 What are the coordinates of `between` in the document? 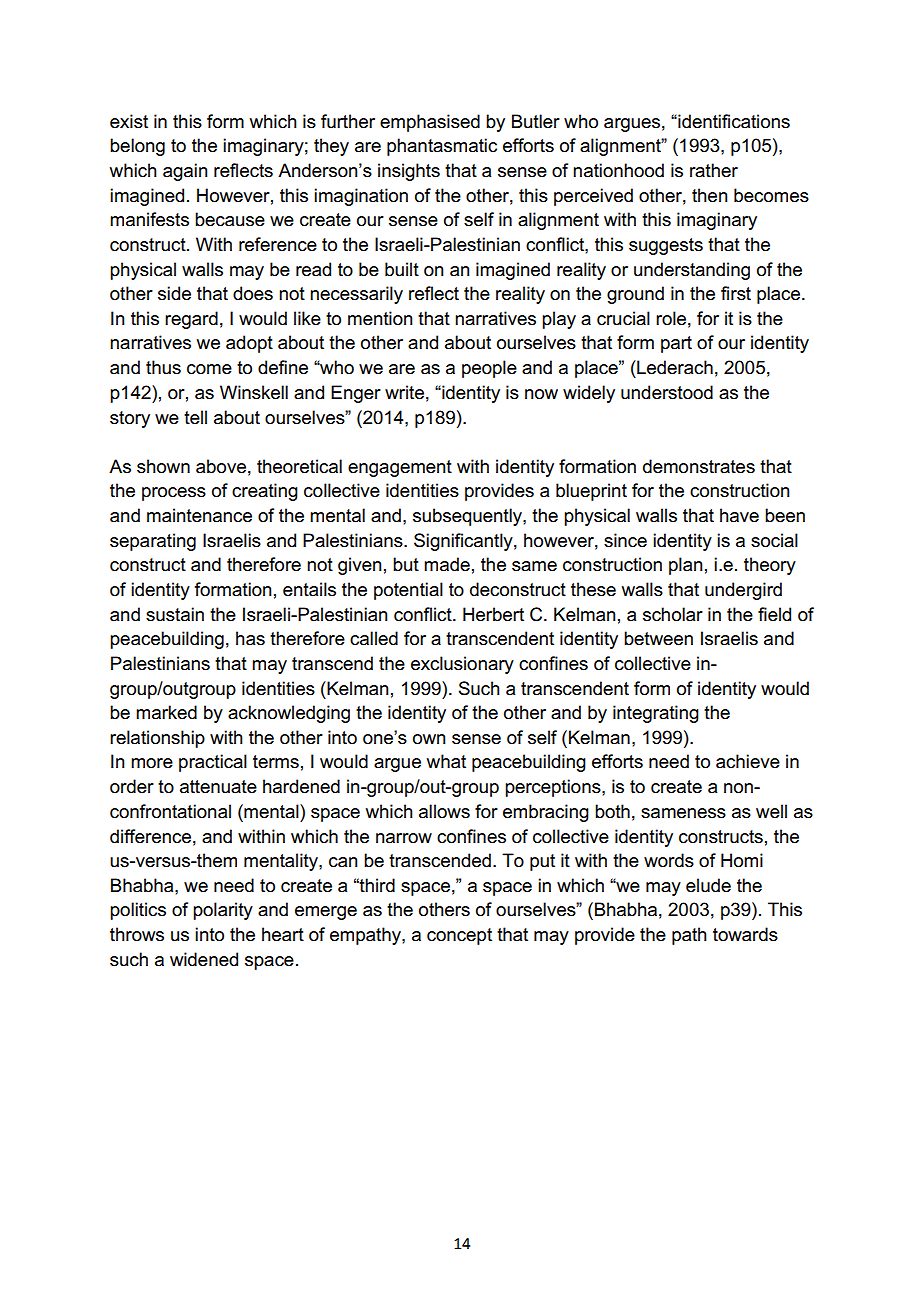 It's located at (658, 638).
